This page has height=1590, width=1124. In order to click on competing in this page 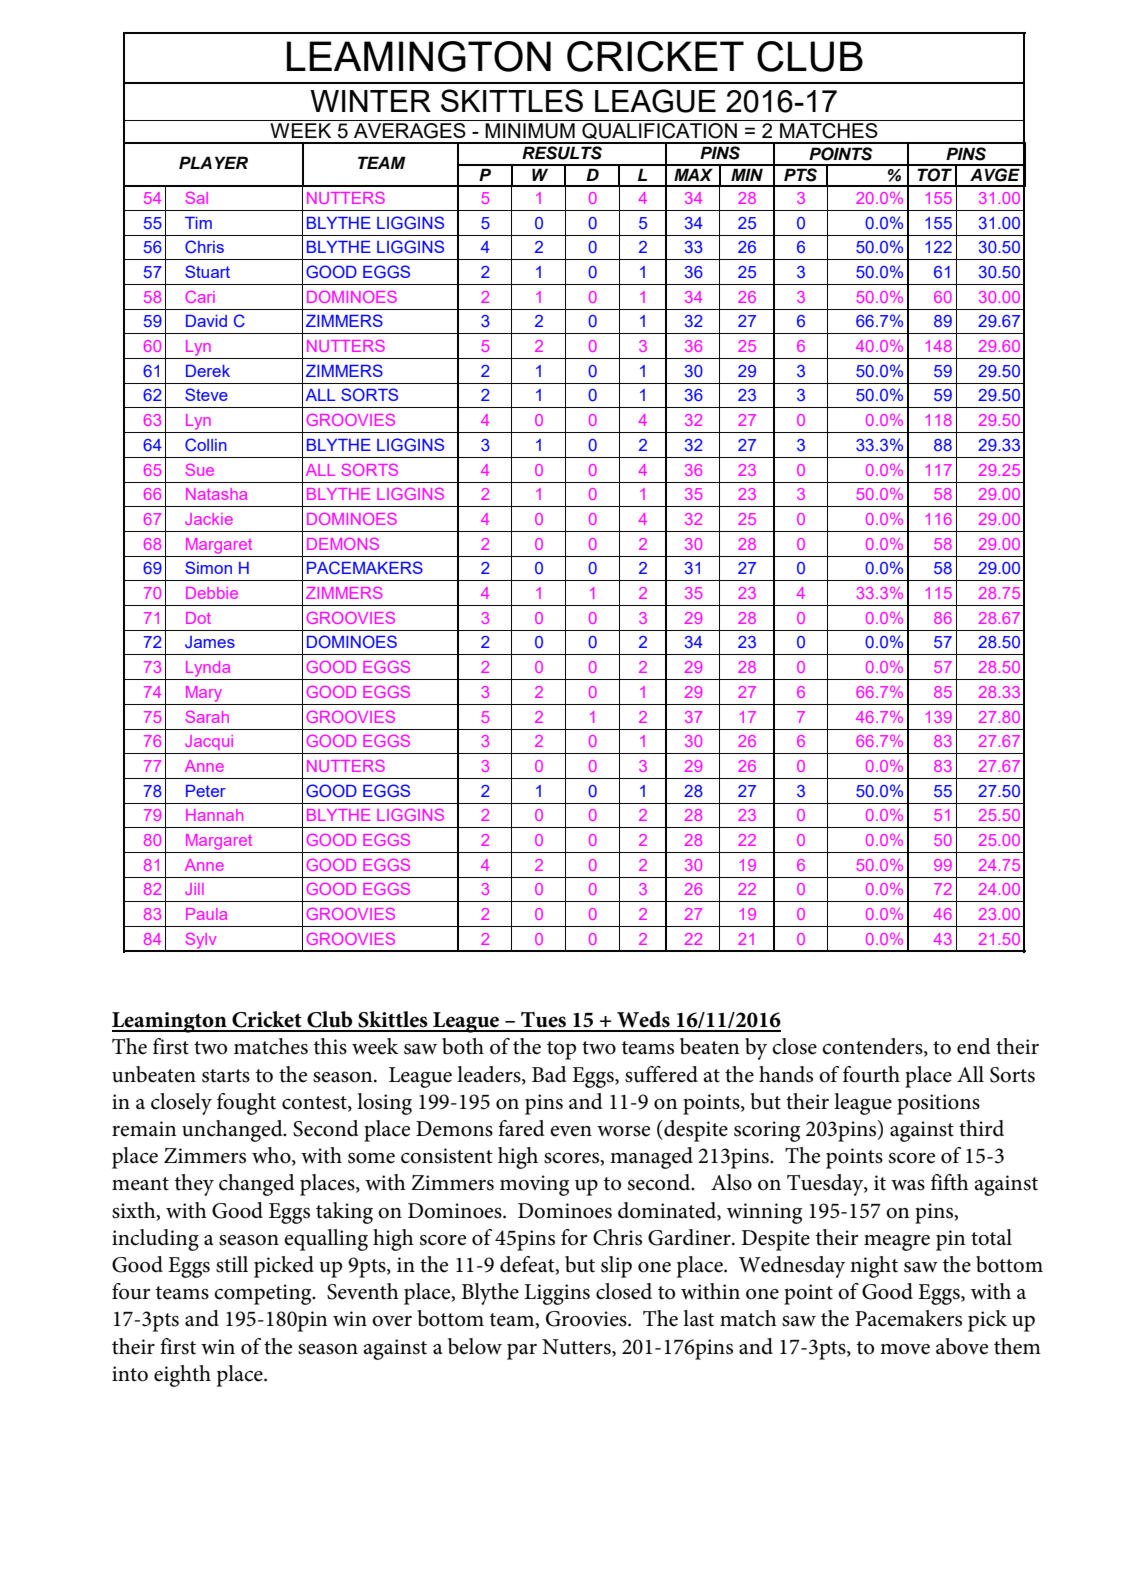, I will do `click(264, 1294)`.
